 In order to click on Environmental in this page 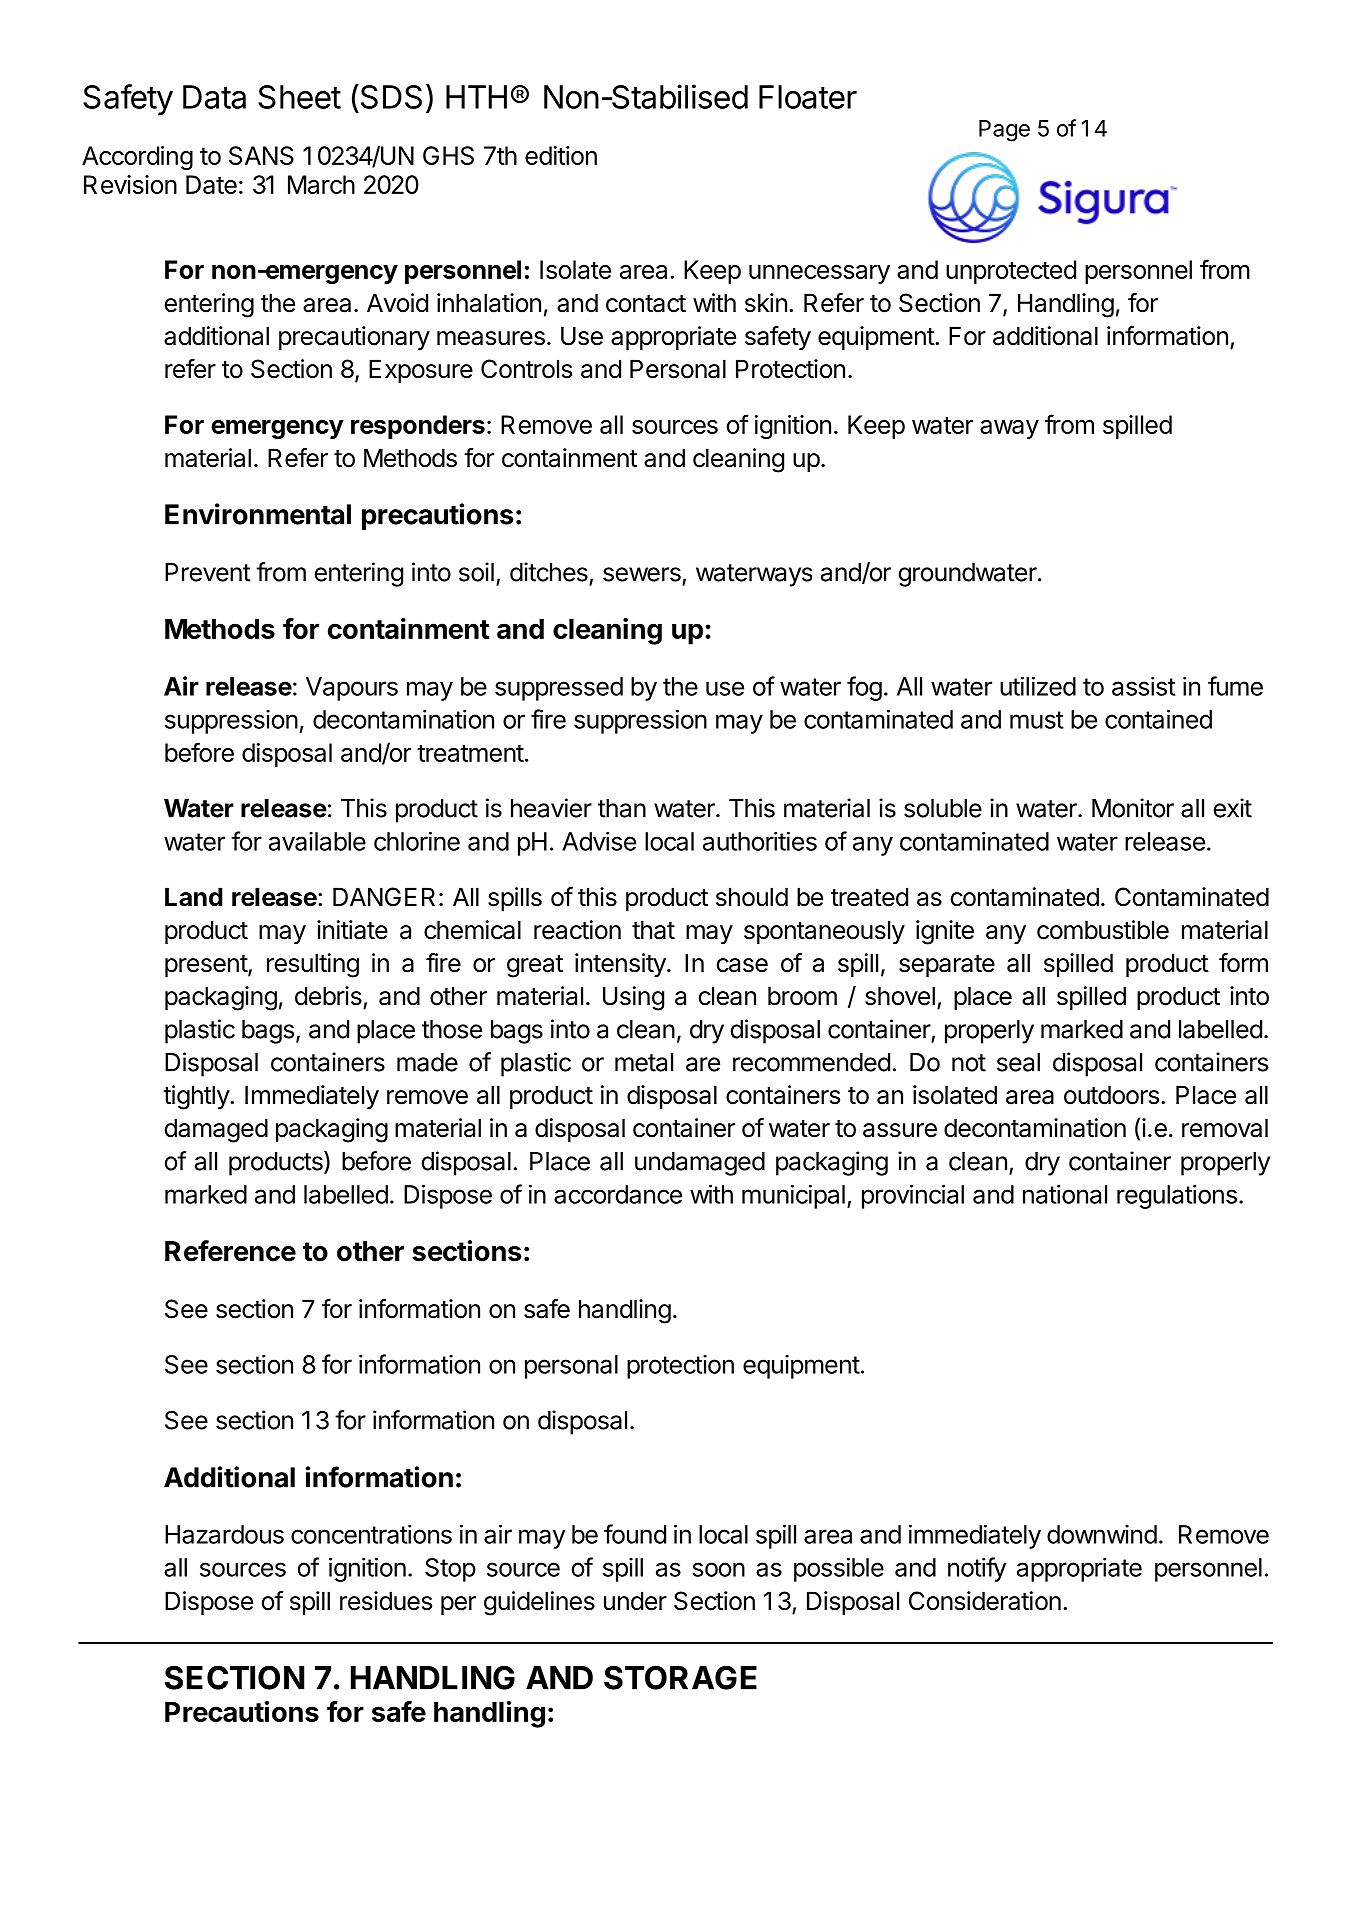, I will do `click(258, 514)`.
